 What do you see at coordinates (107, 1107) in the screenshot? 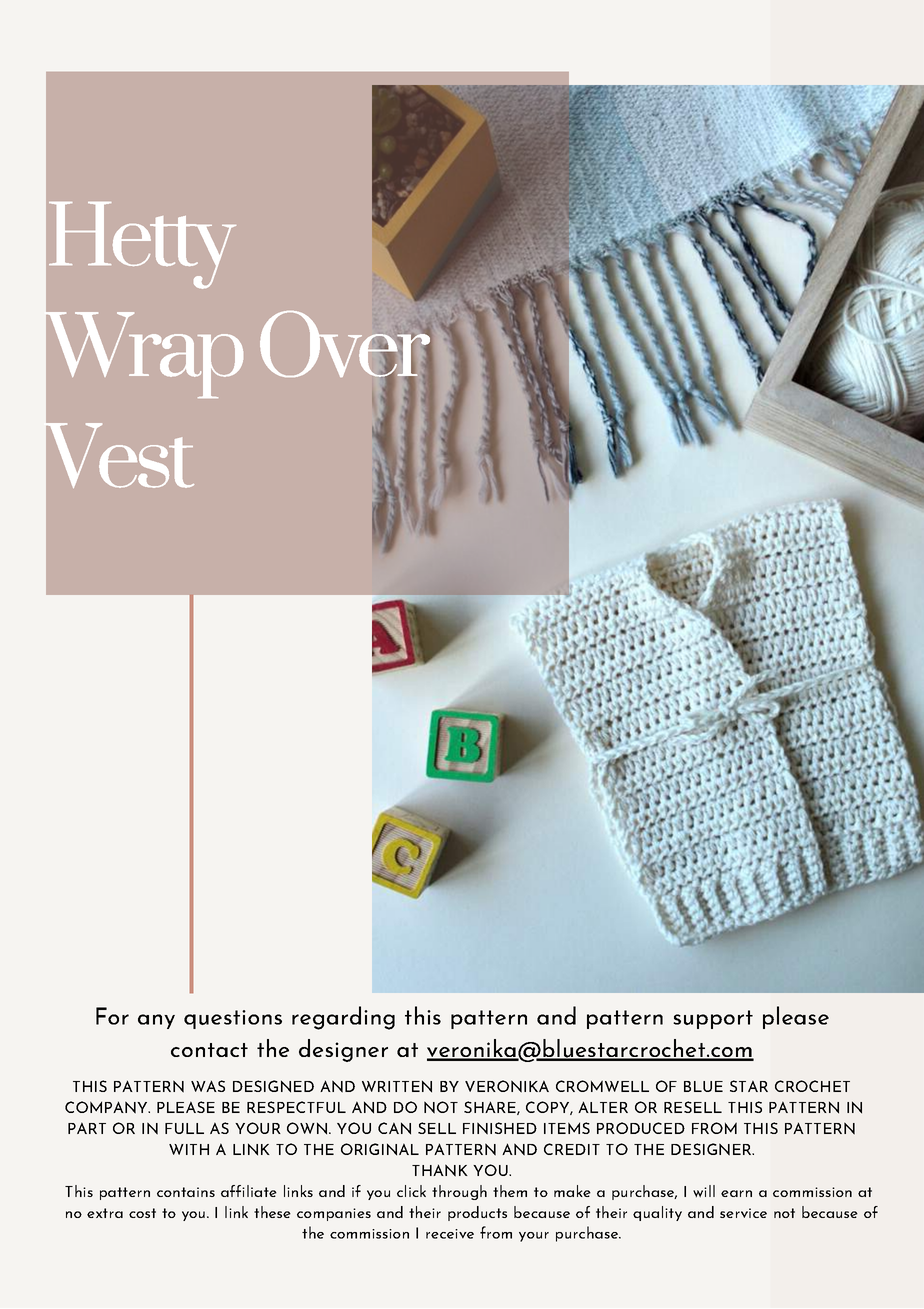
I see `COMPANY` at bounding box center [107, 1107].
